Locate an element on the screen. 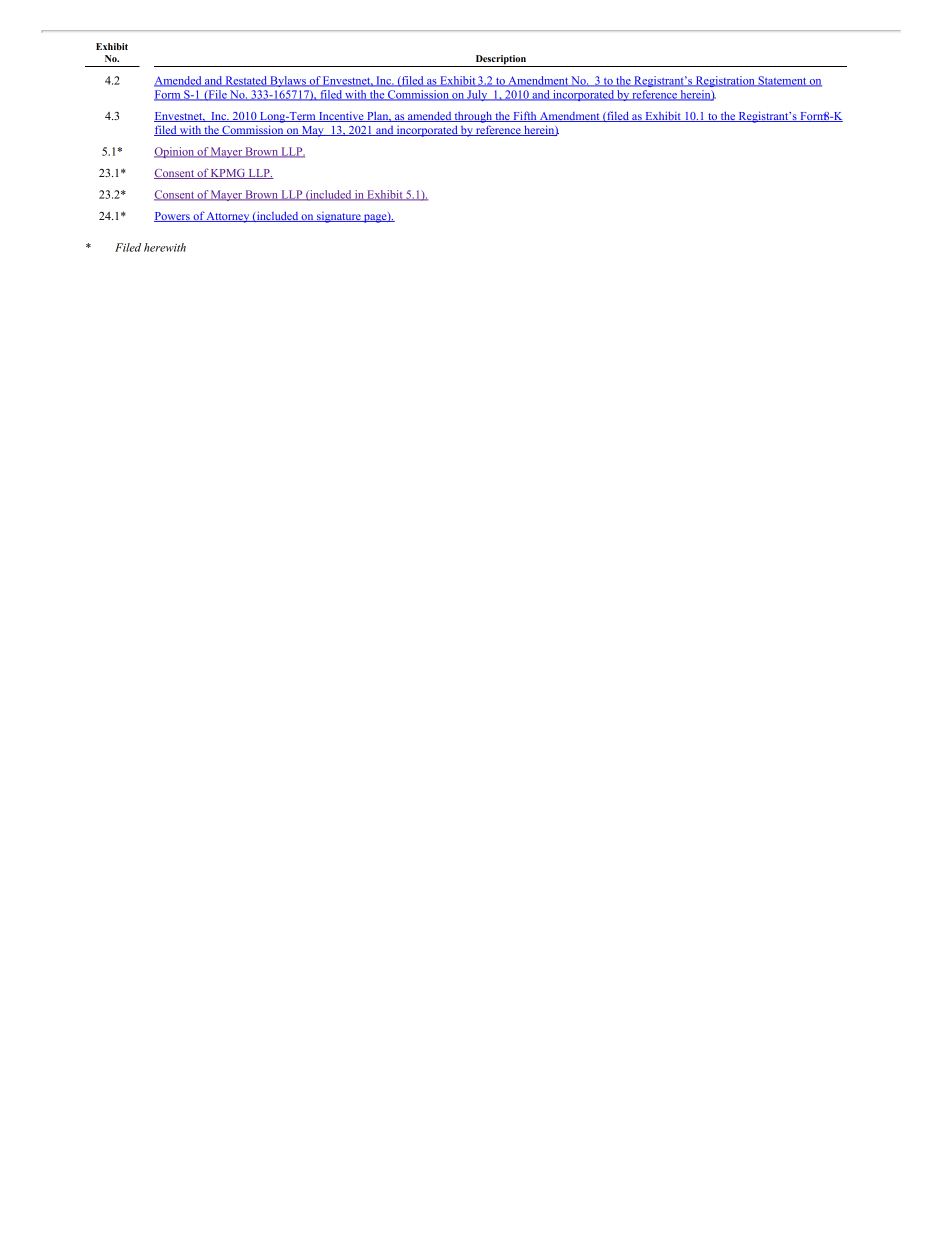  Description is located at coordinates (500, 61).
